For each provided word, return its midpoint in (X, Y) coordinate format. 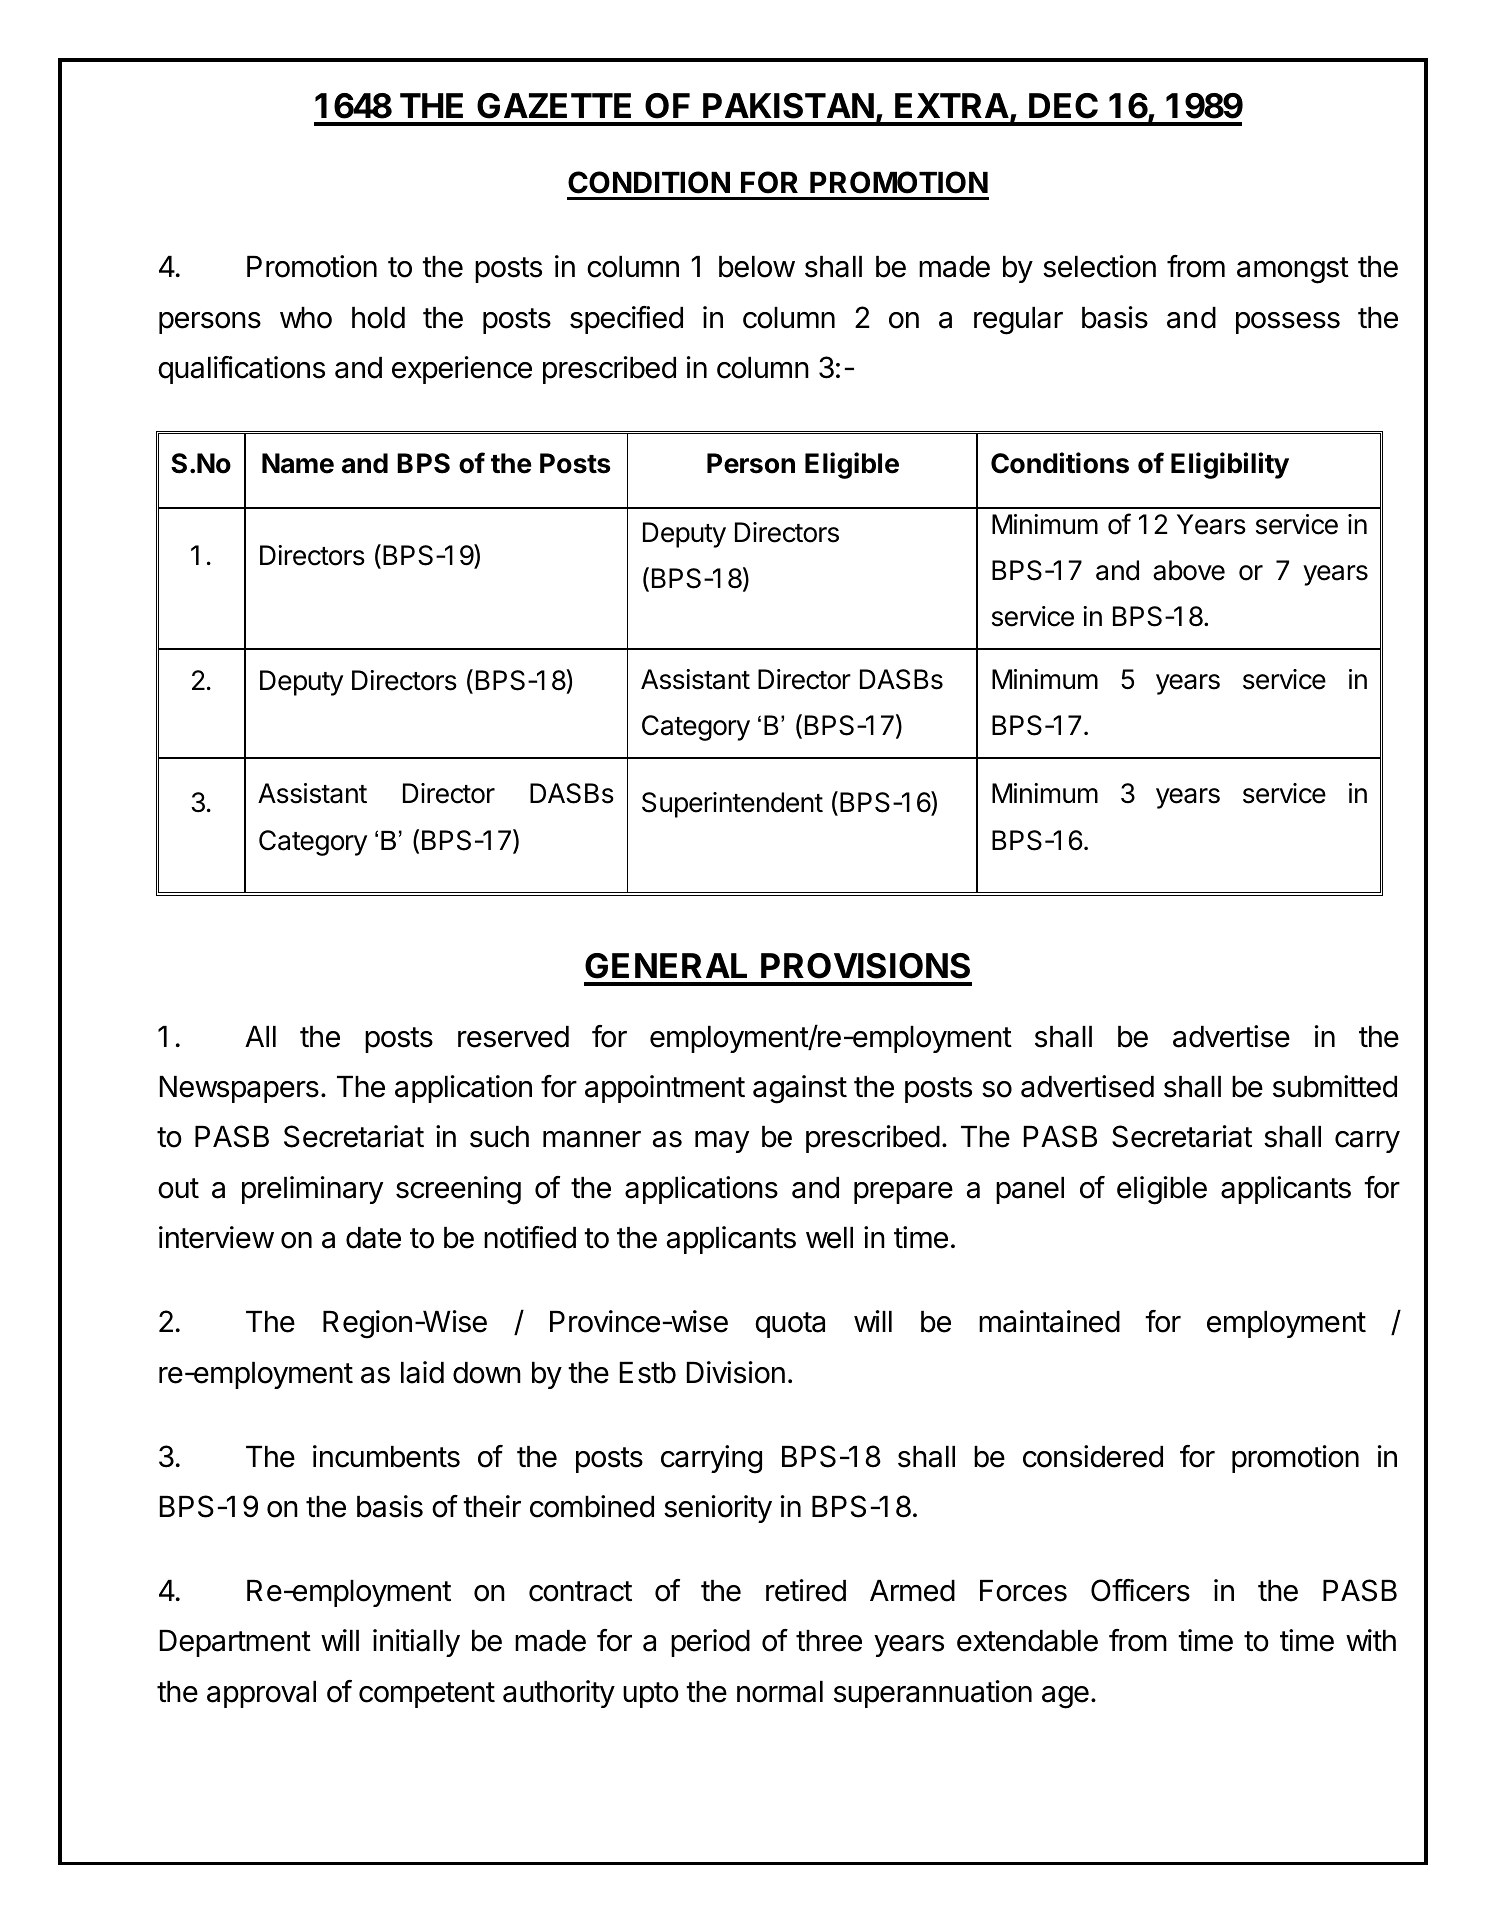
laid (422, 1372)
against (800, 1089)
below (757, 267)
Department (235, 1643)
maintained (1049, 1321)
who (306, 318)
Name (298, 463)
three (829, 1641)
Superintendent (732, 805)
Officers (1140, 1590)
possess (1288, 323)
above (1189, 570)
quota (790, 1325)
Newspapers (239, 1089)
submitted (1335, 1086)
